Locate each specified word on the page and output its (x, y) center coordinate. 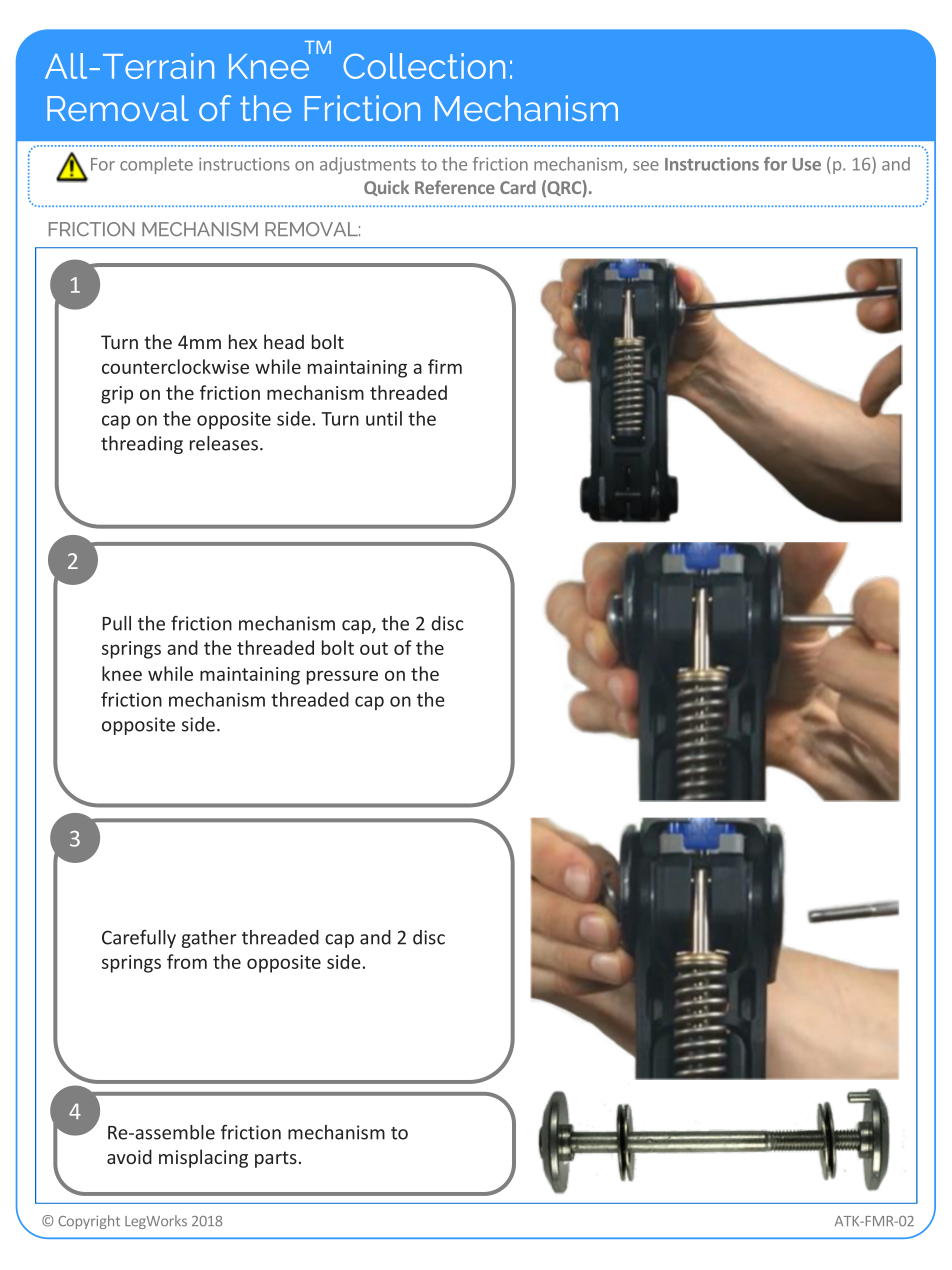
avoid (129, 1156)
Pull (116, 623)
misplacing (203, 1158)
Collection (424, 66)
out (374, 648)
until (384, 418)
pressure (342, 677)
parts (276, 1159)
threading (142, 445)
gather (209, 939)
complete (156, 165)
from (187, 961)
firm (445, 366)
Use (806, 164)
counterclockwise (175, 366)
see (646, 166)
